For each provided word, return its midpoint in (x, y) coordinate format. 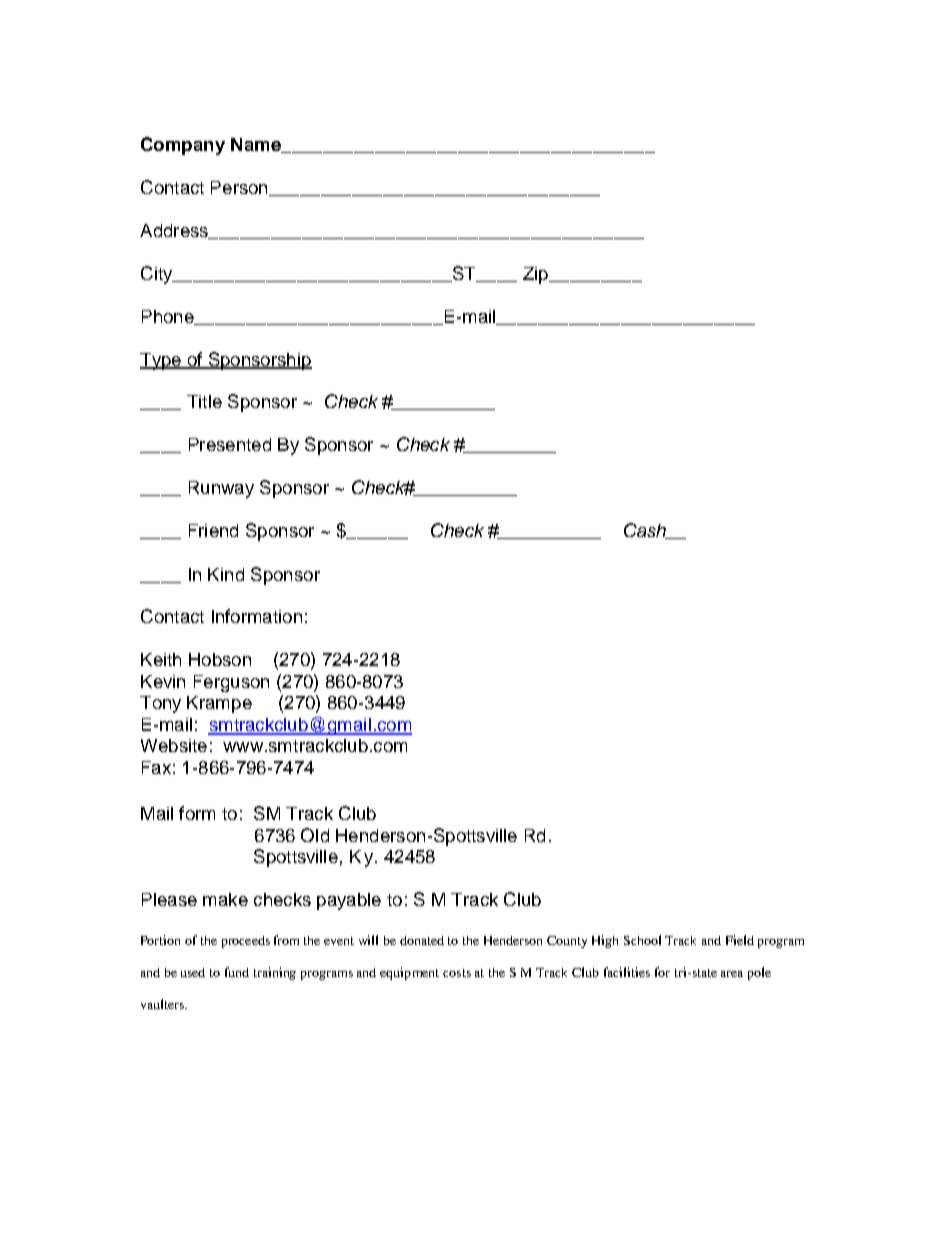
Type (161, 361)
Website (174, 745)
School (642, 940)
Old (315, 835)
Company (183, 146)
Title (204, 401)
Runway (221, 489)
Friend (213, 530)
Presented (230, 444)
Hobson (220, 659)
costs (457, 973)
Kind (226, 574)
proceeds (246, 942)
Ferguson (231, 683)
